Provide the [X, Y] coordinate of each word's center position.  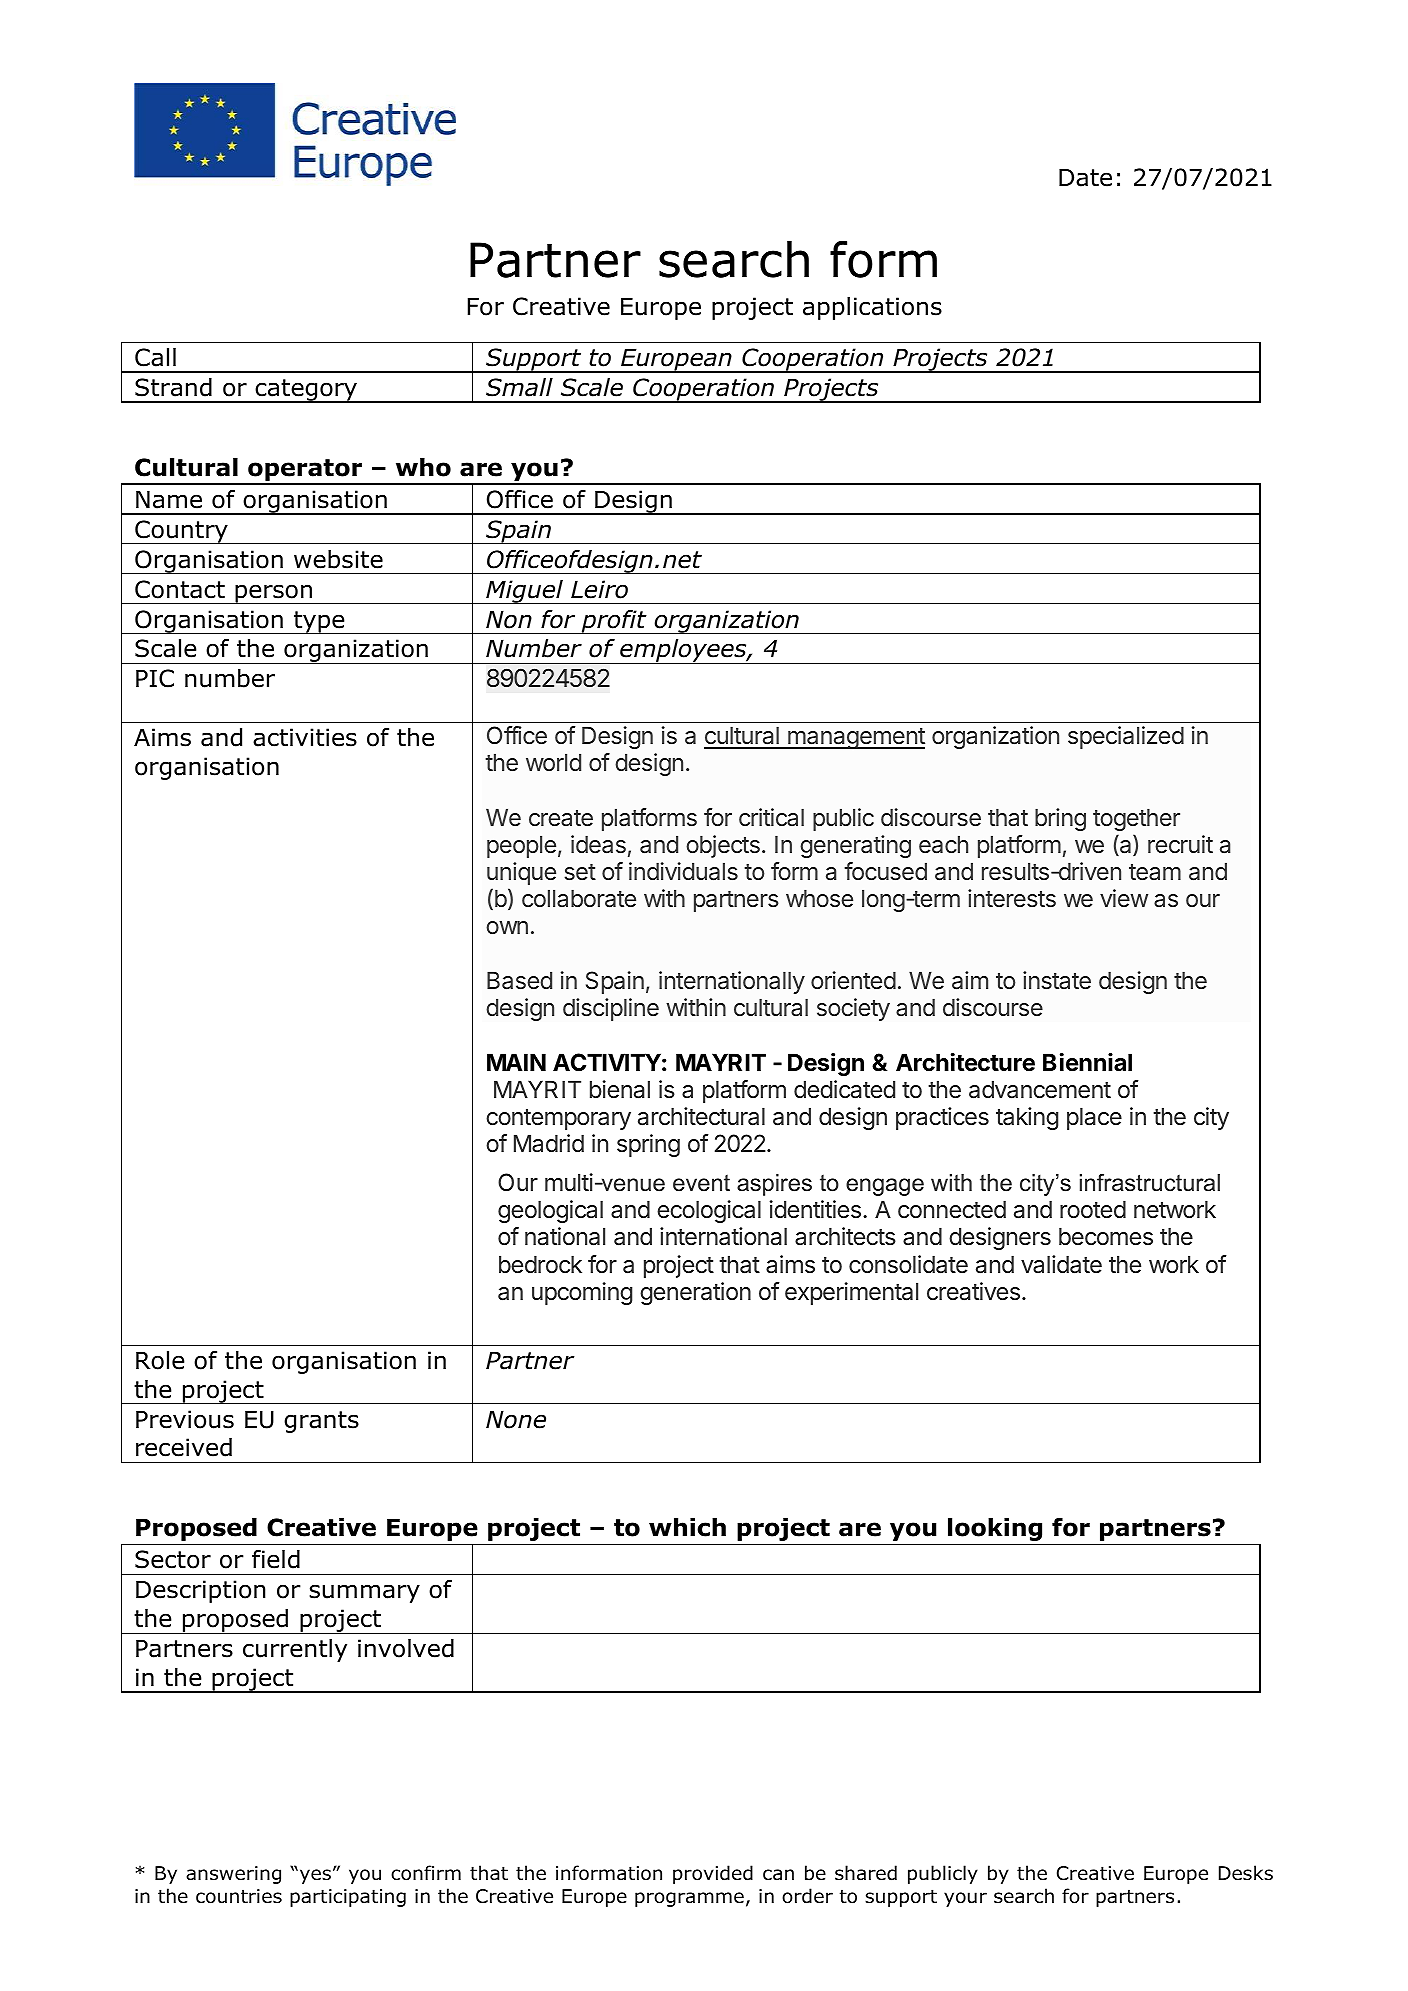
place [1094, 1118]
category [306, 391]
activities [305, 737]
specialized [1126, 737]
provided [713, 1874]
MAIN [516, 1062]
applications [872, 308]
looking [995, 1529]
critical [771, 817]
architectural [701, 1116]
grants [321, 1422]
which [687, 1527]
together [1136, 819]
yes [314, 1876]
